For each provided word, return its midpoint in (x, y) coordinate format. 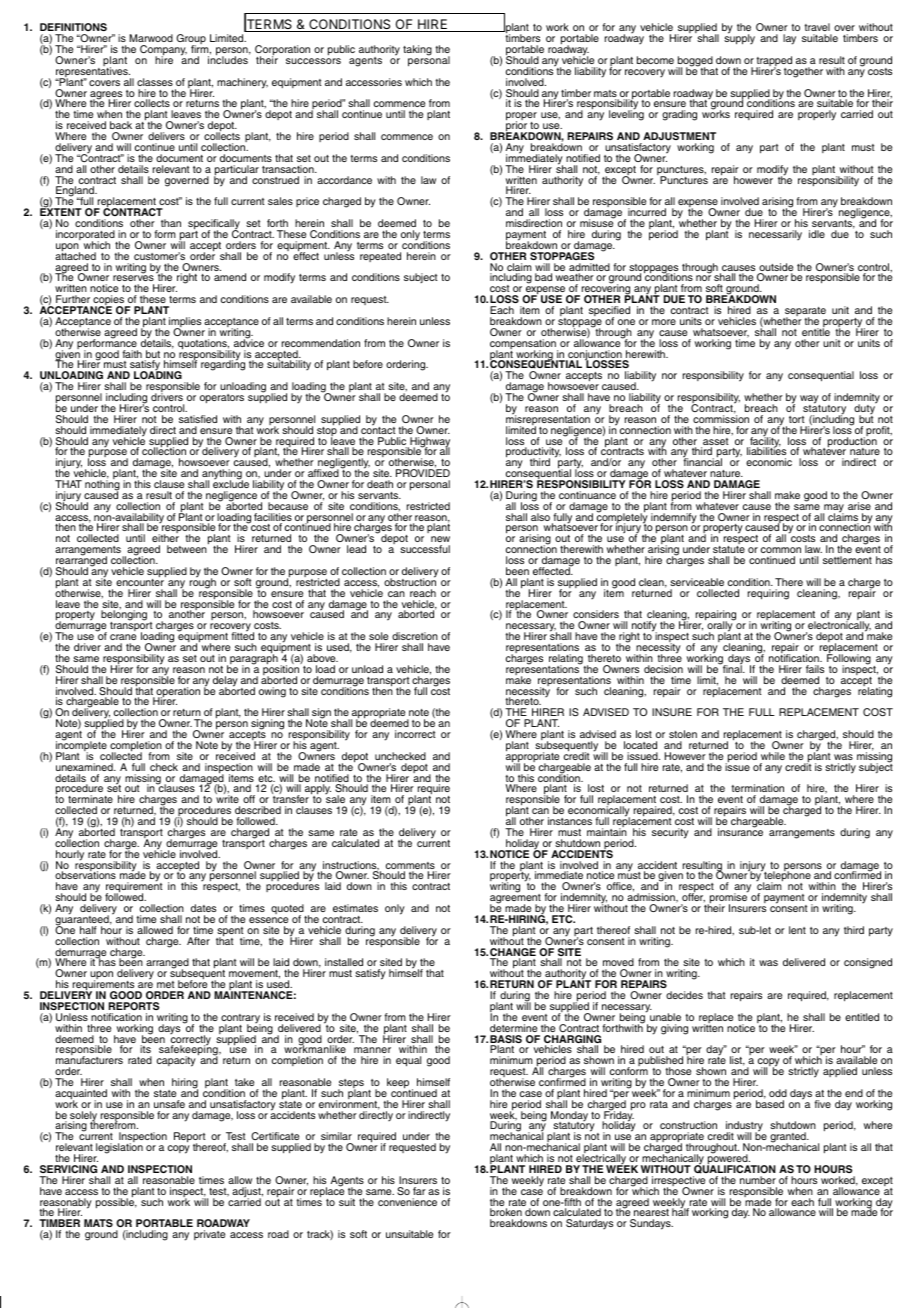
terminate (90, 799)
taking (417, 50)
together (803, 72)
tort (796, 419)
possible (116, 1202)
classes (155, 82)
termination (757, 790)
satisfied (198, 419)
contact (378, 429)
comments (411, 867)
